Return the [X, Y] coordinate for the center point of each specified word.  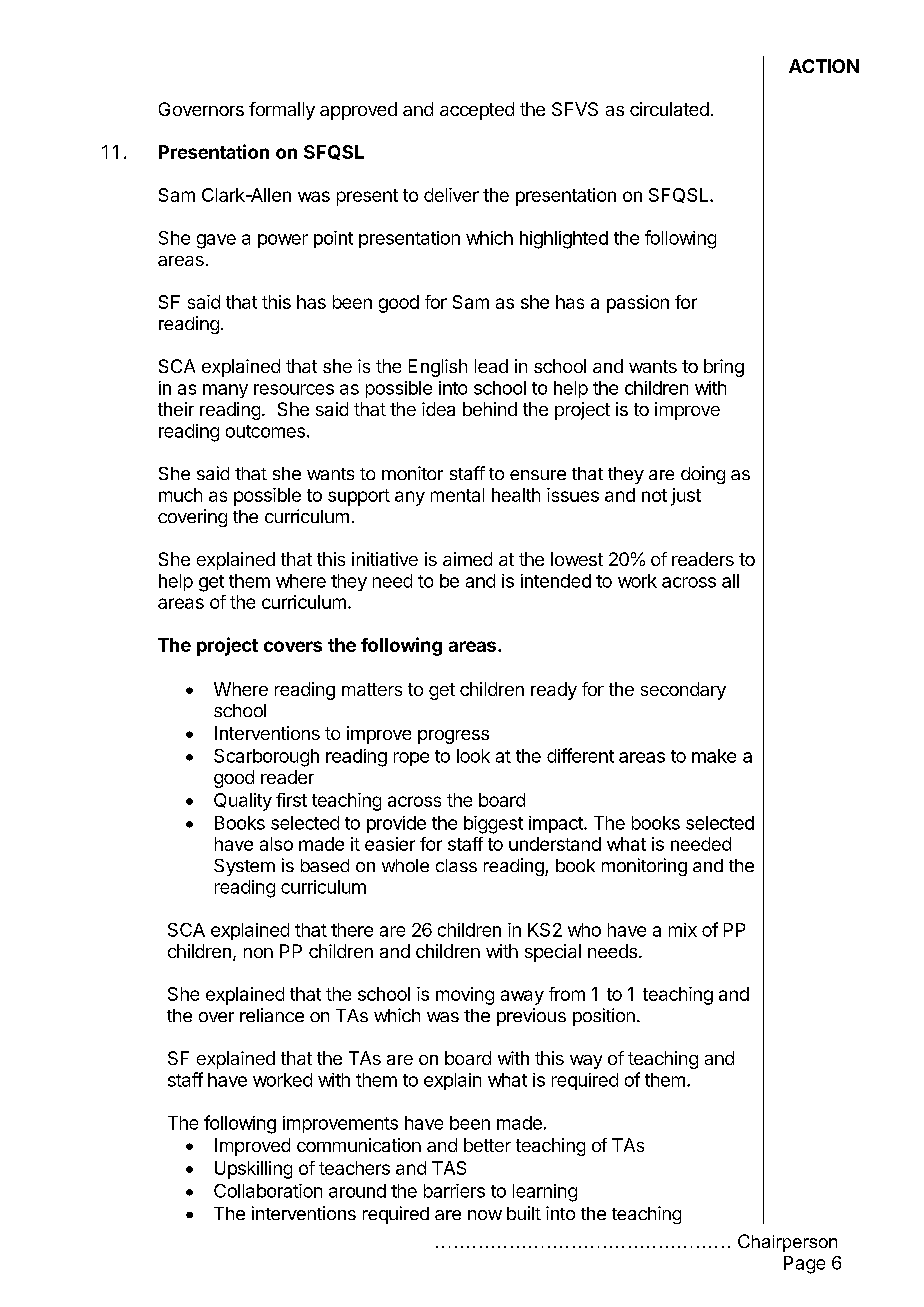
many [225, 391]
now [485, 1215]
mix [683, 930]
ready [554, 691]
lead [491, 366]
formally [282, 111]
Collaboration [268, 1191]
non [258, 953]
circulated [669, 109]
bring [724, 368]
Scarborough [266, 758]
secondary [683, 691]
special [553, 953]
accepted [477, 111]
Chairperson [787, 1243]
